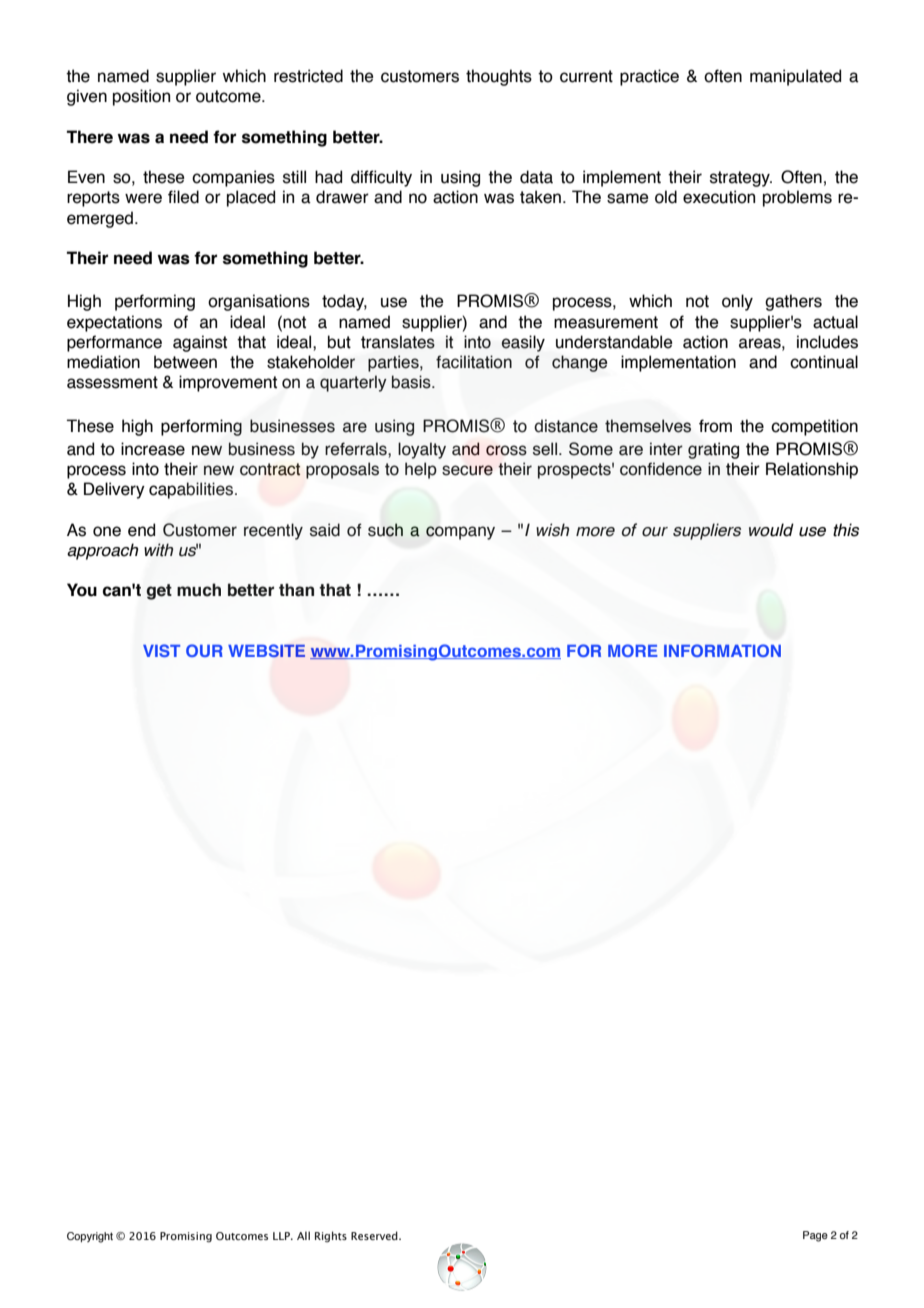  Describe the element at coordinates (90, 1237) in the screenshot. I see `Copyright` at that location.
